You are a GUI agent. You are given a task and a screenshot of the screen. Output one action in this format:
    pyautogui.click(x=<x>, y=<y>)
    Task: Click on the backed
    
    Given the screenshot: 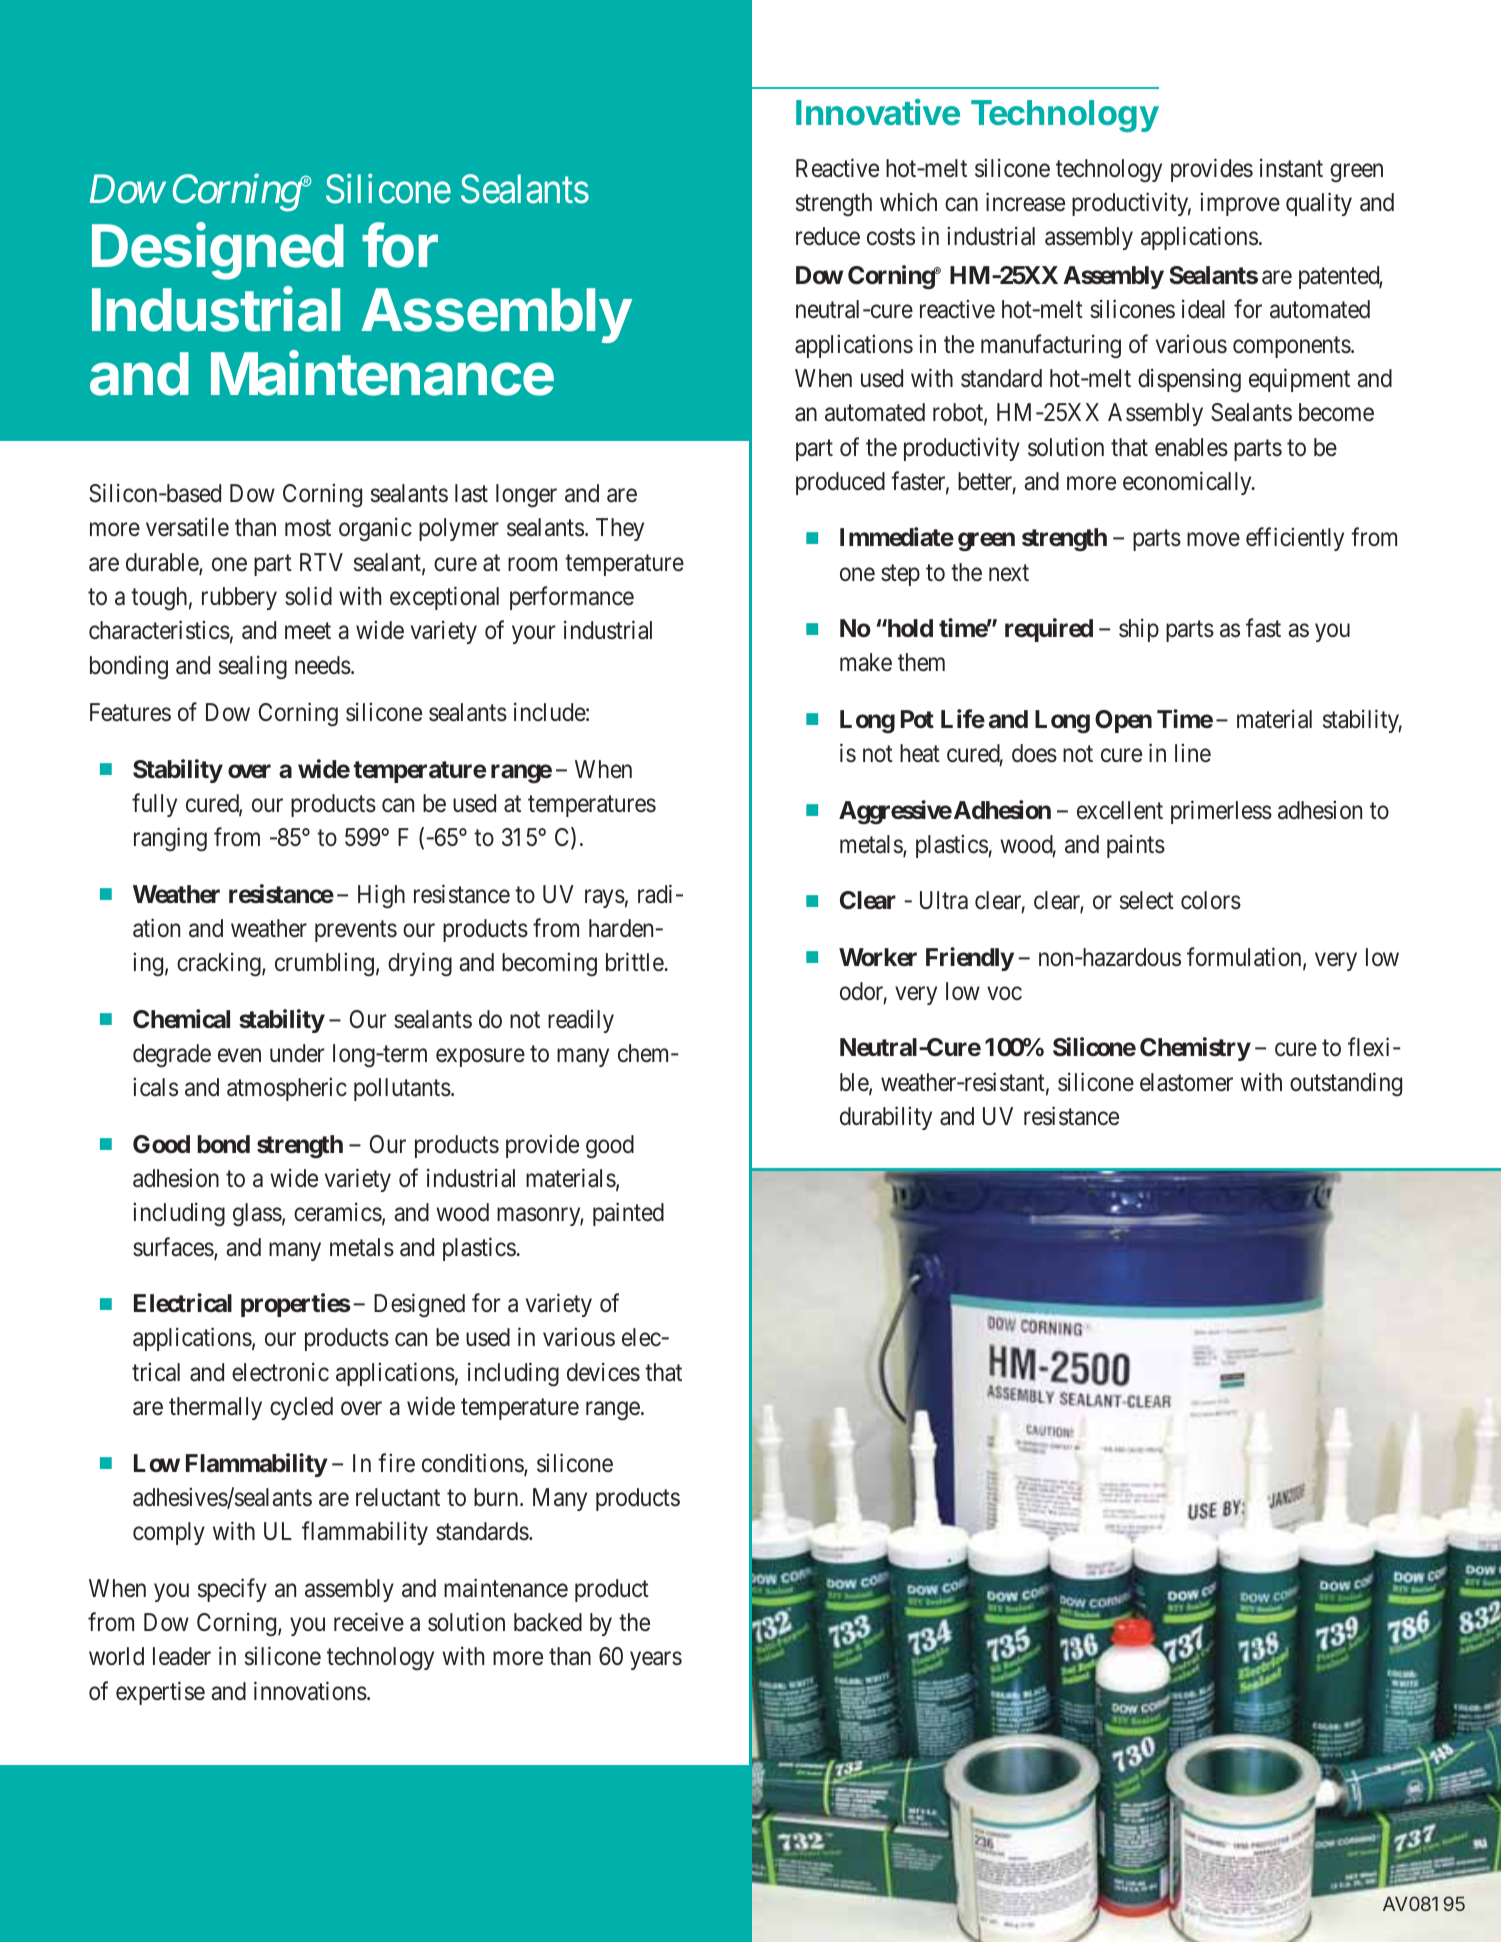 What is the action you would take?
    pyautogui.click(x=548, y=1622)
